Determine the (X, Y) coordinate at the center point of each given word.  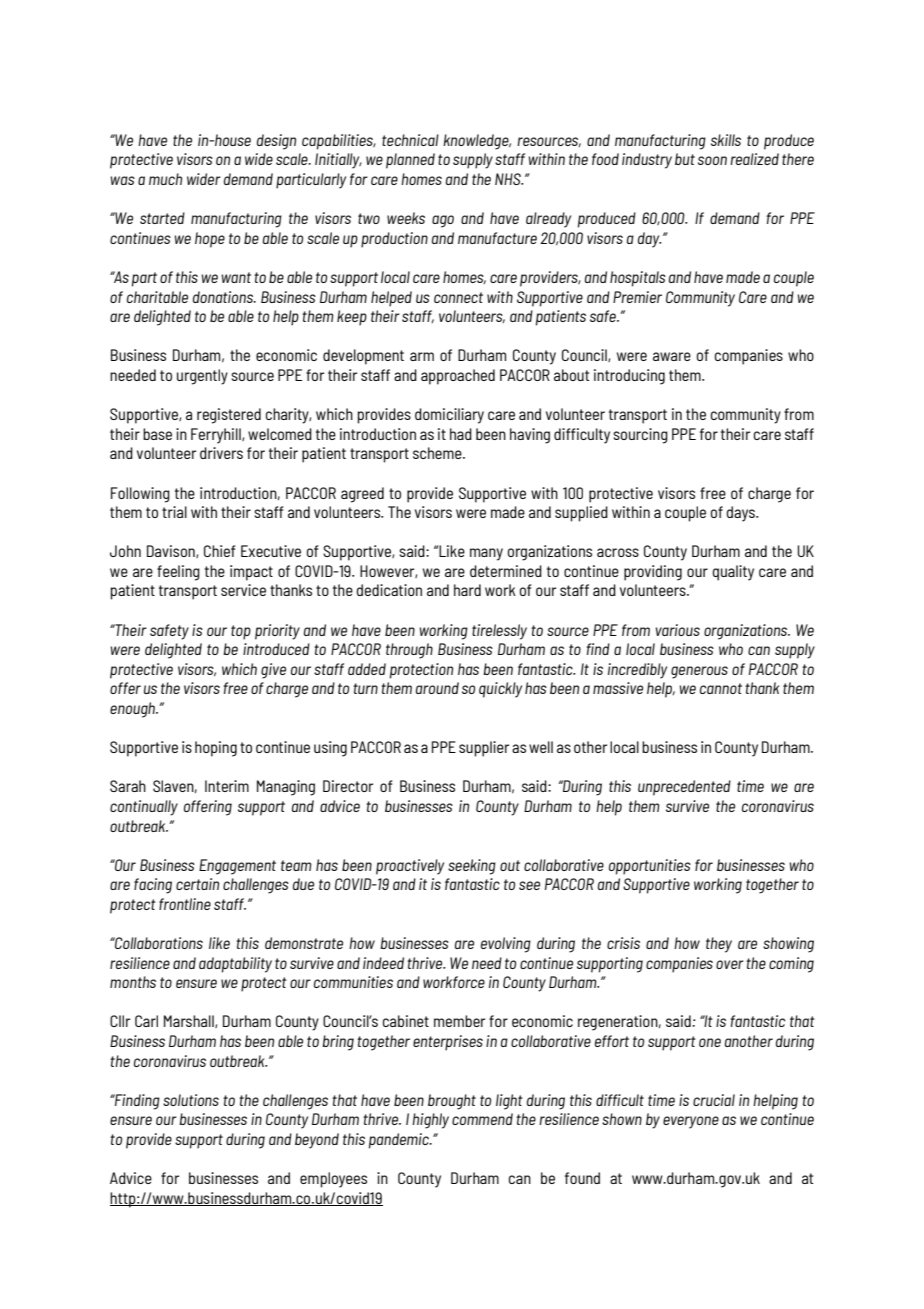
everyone (691, 1122)
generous (699, 672)
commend (482, 1119)
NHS (509, 179)
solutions (191, 1100)
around (437, 688)
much (165, 179)
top (241, 632)
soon (712, 160)
